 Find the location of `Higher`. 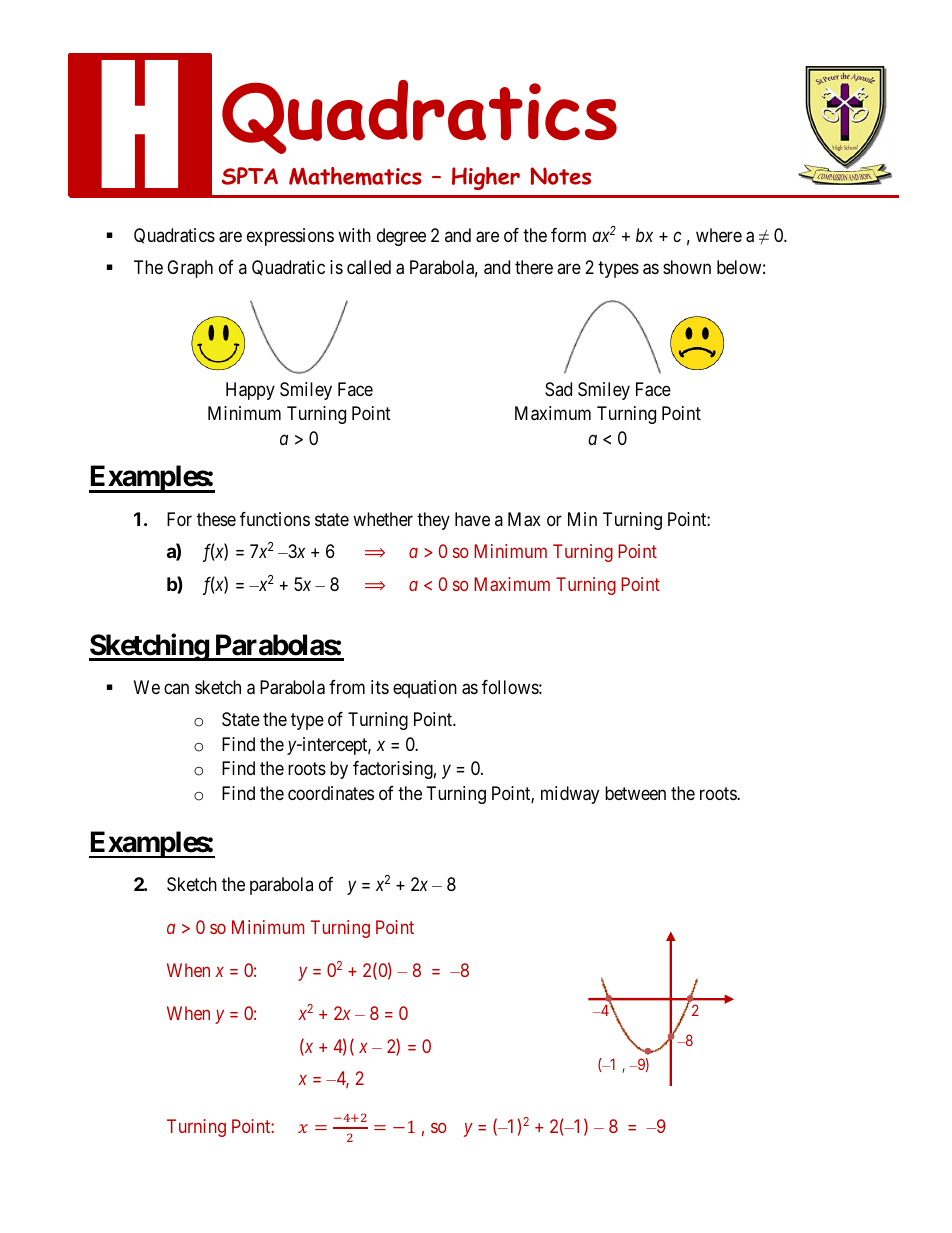

Higher is located at coordinates (486, 178).
